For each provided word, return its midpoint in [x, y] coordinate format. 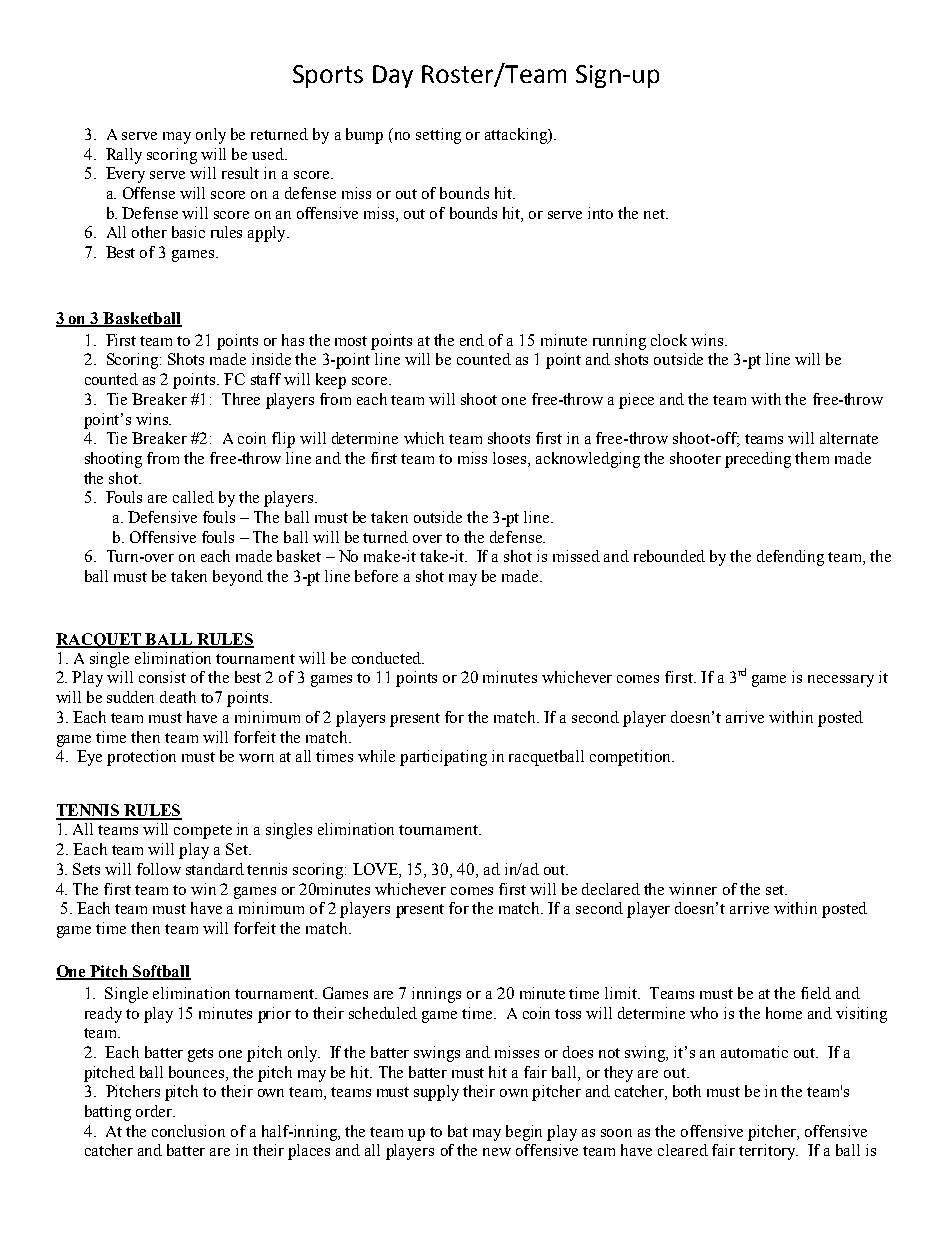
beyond [238, 578]
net [655, 214]
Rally [124, 156]
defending [790, 558]
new [497, 1152]
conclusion [188, 1131]
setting [438, 136]
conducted [388, 658]
